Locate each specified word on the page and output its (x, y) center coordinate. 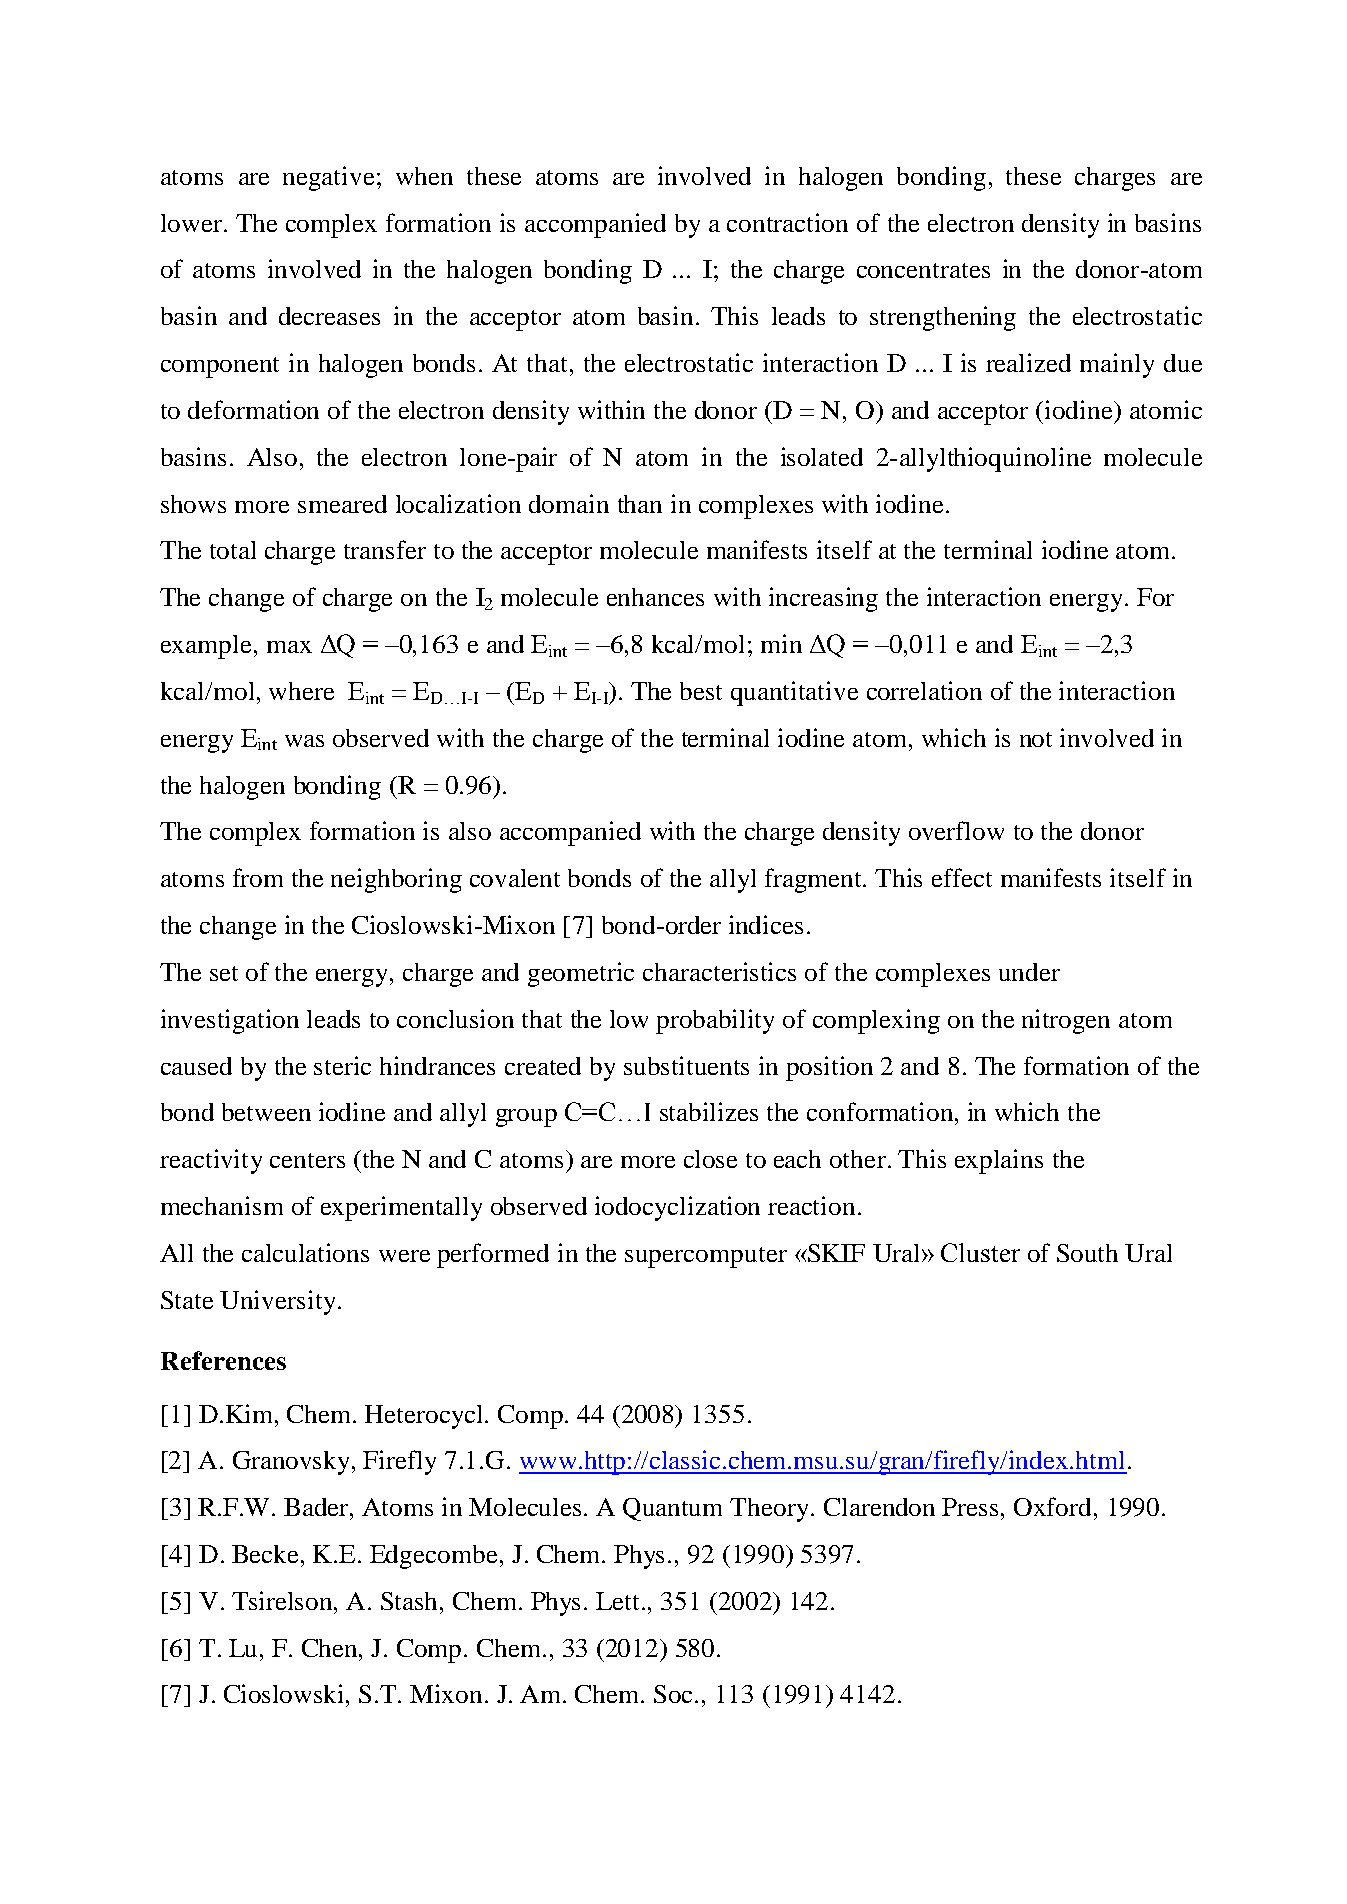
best (701, 691)
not (1036, 739)
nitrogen (1066, 1021)
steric (342, 1065)
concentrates (923, 270)
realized (1028, 362)
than (640, 504)
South (1087, 1253)
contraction (787, 222)
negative (328, 178)
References (223, 1360)
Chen (331, 1648)
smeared (342, 504)
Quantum (672, 1509)
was (304, 741)
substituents (686, 1065)
